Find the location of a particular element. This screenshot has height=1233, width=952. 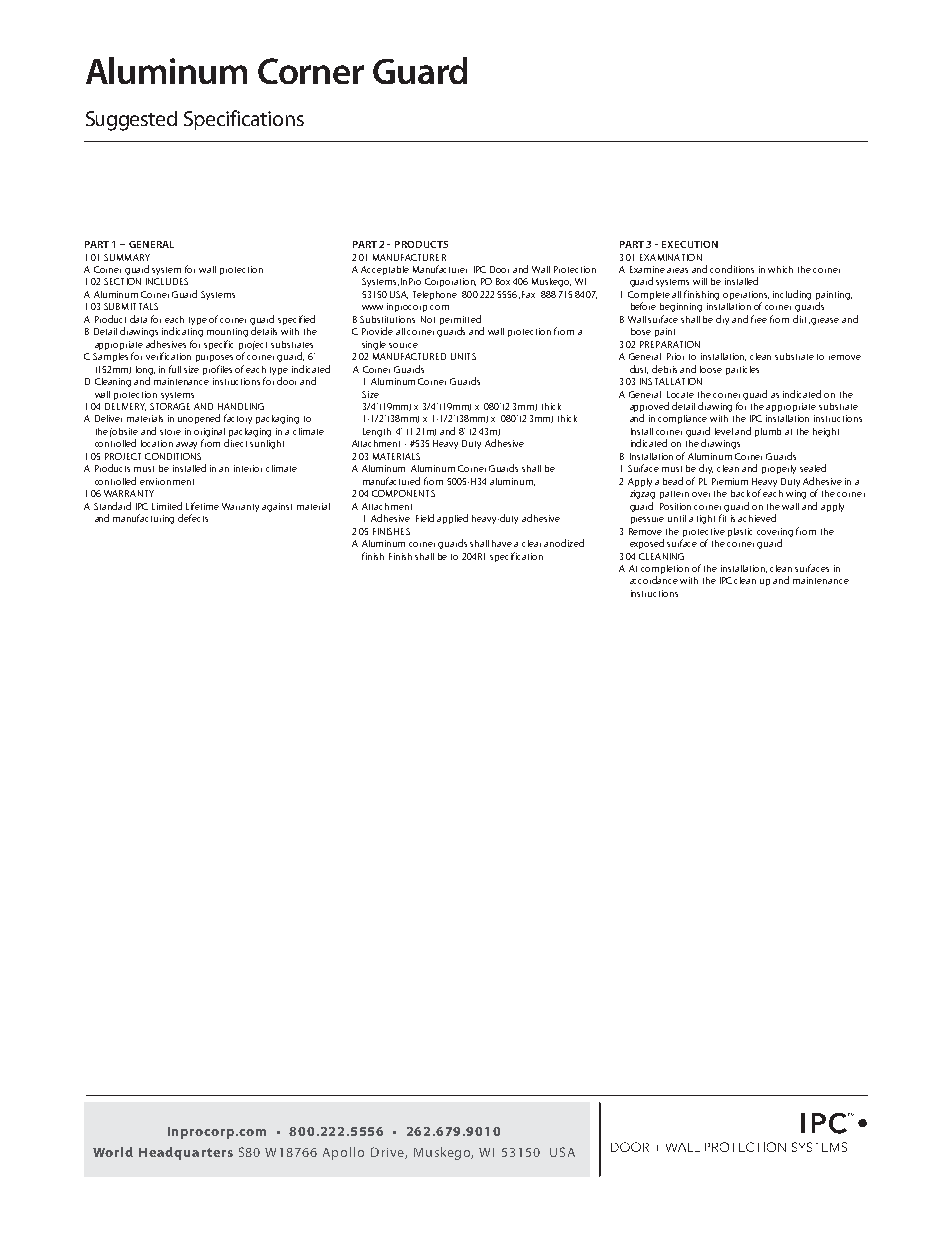

World is located at coordinates (113, 1152).
